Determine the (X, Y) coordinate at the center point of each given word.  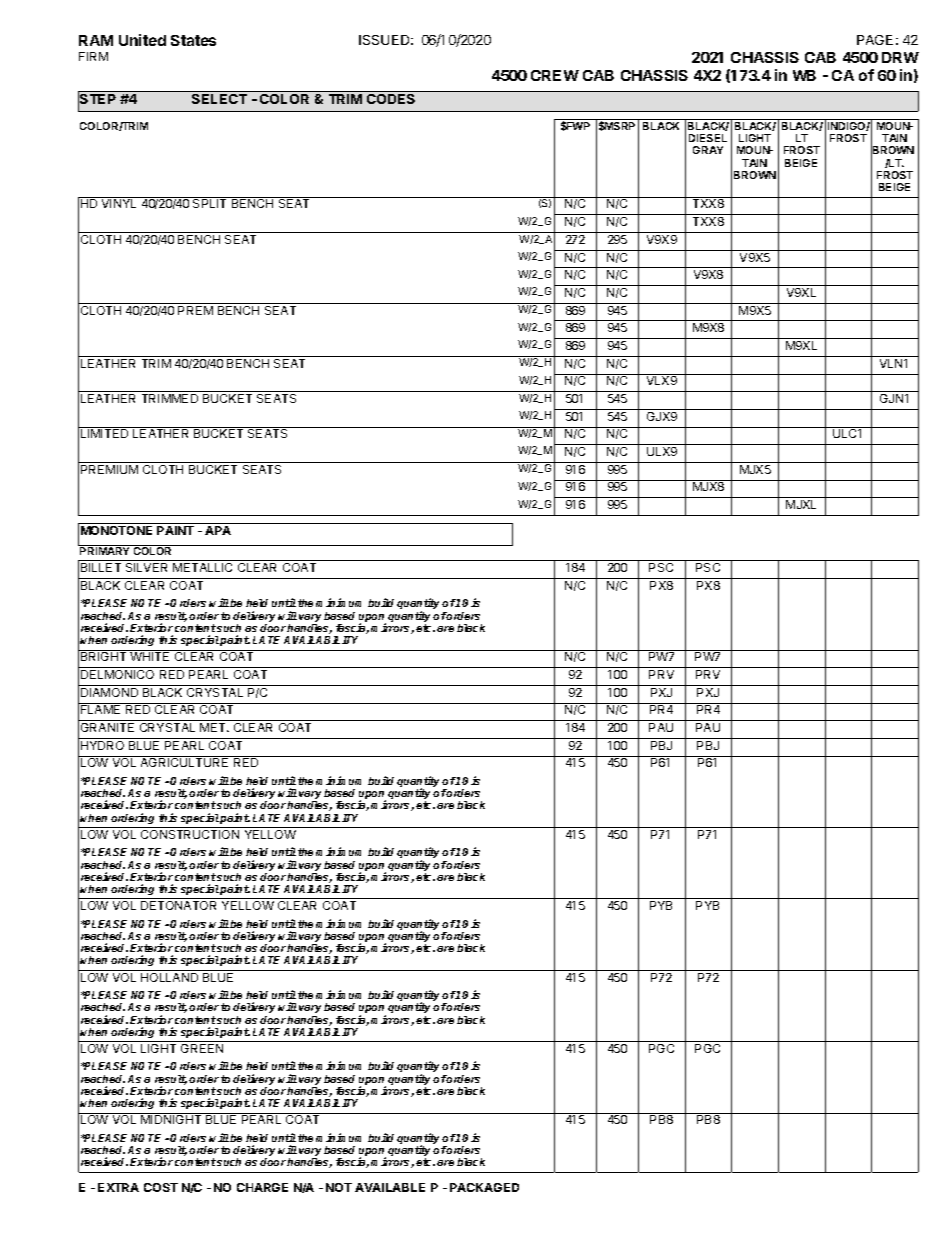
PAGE (875, 40)
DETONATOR (178, 905)
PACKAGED (484, 1187)
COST (161, 1187)
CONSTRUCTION (190, 834)
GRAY (708, 150)
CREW (555, 75)
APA (218, 530)
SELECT (219, 99)
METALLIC (202, 567)
